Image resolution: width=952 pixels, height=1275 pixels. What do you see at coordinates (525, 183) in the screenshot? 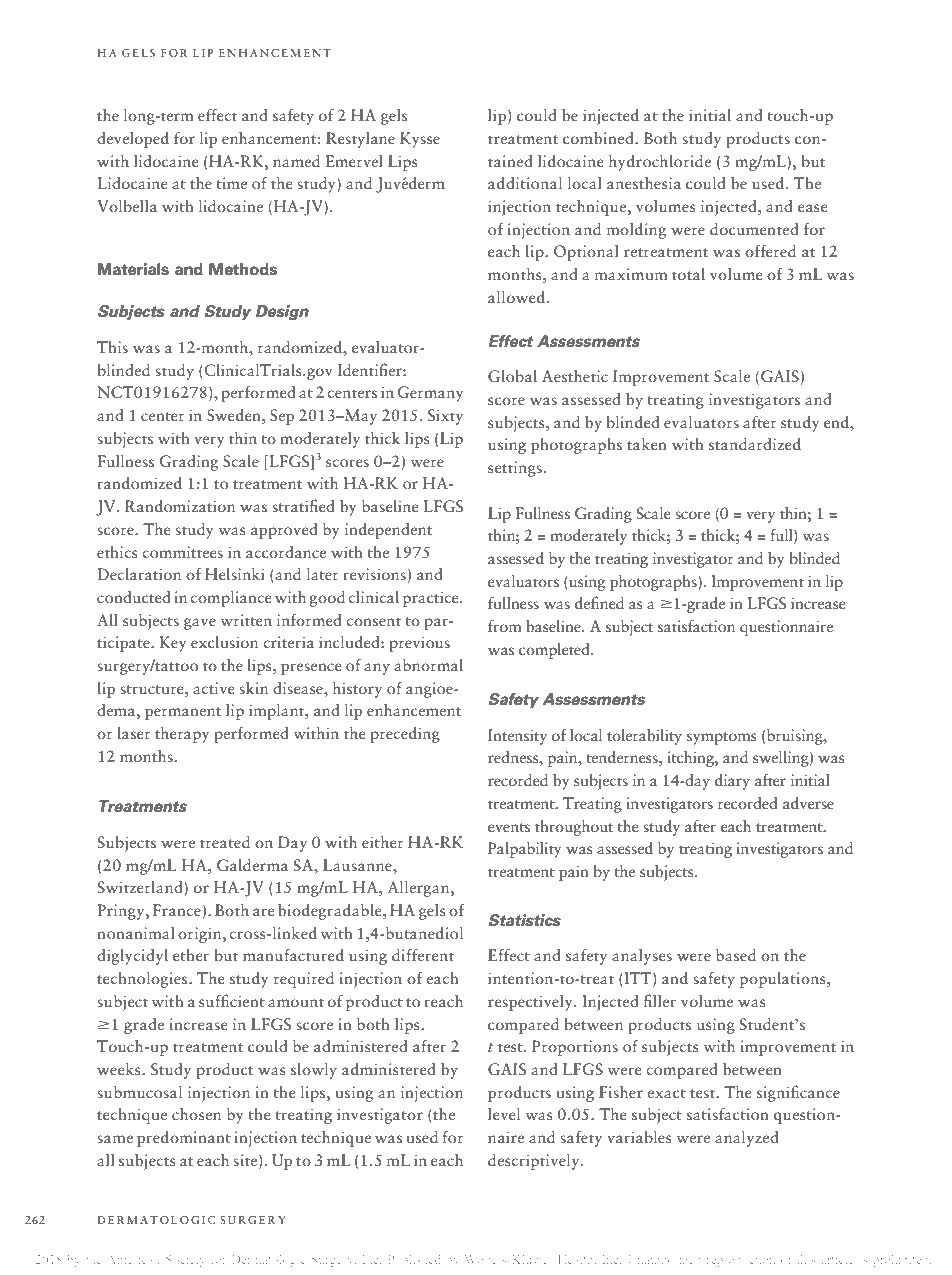
I see `additional` at bounding box center [525, 183].
